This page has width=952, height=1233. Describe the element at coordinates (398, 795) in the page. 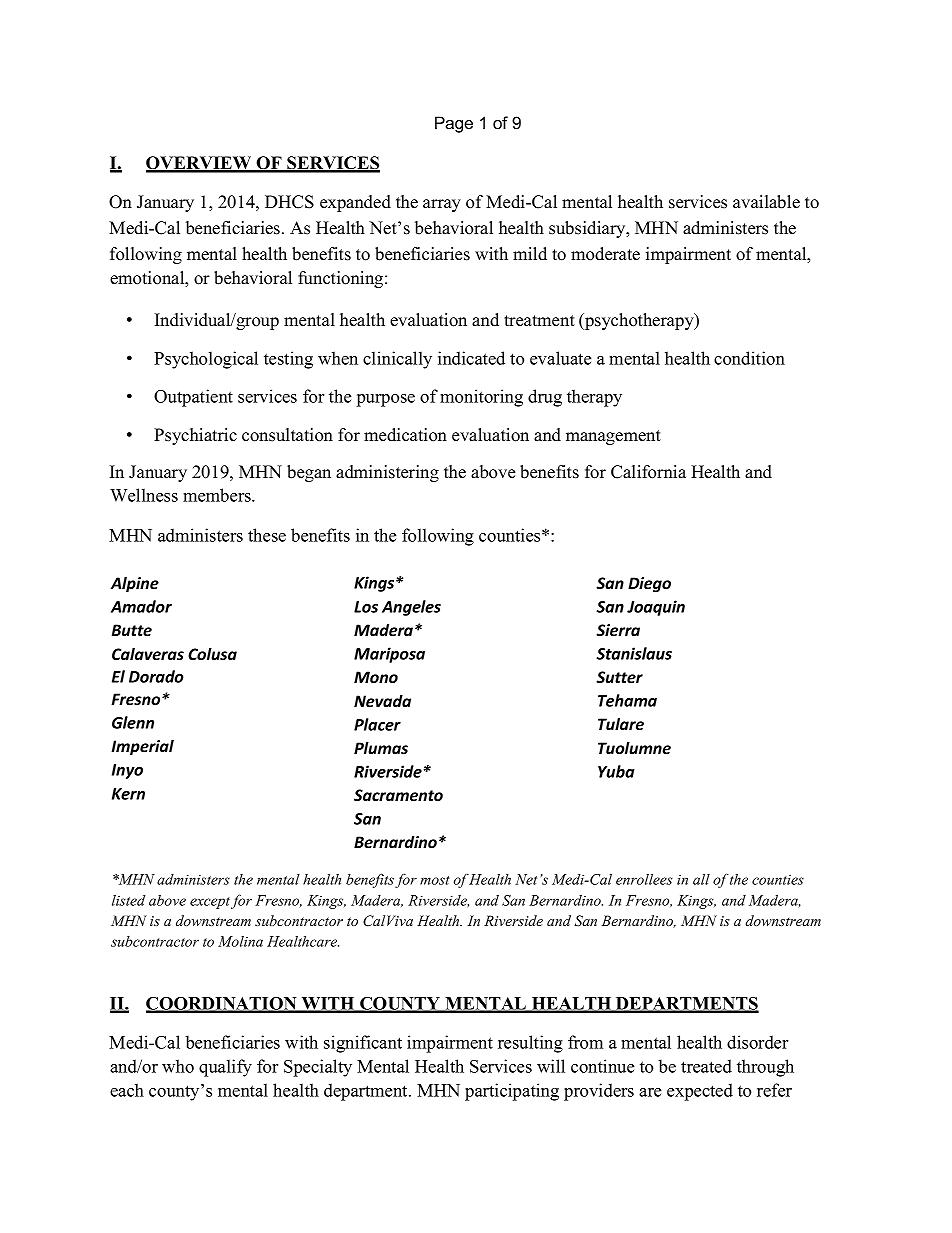

I see `Sacramento` at that location.
